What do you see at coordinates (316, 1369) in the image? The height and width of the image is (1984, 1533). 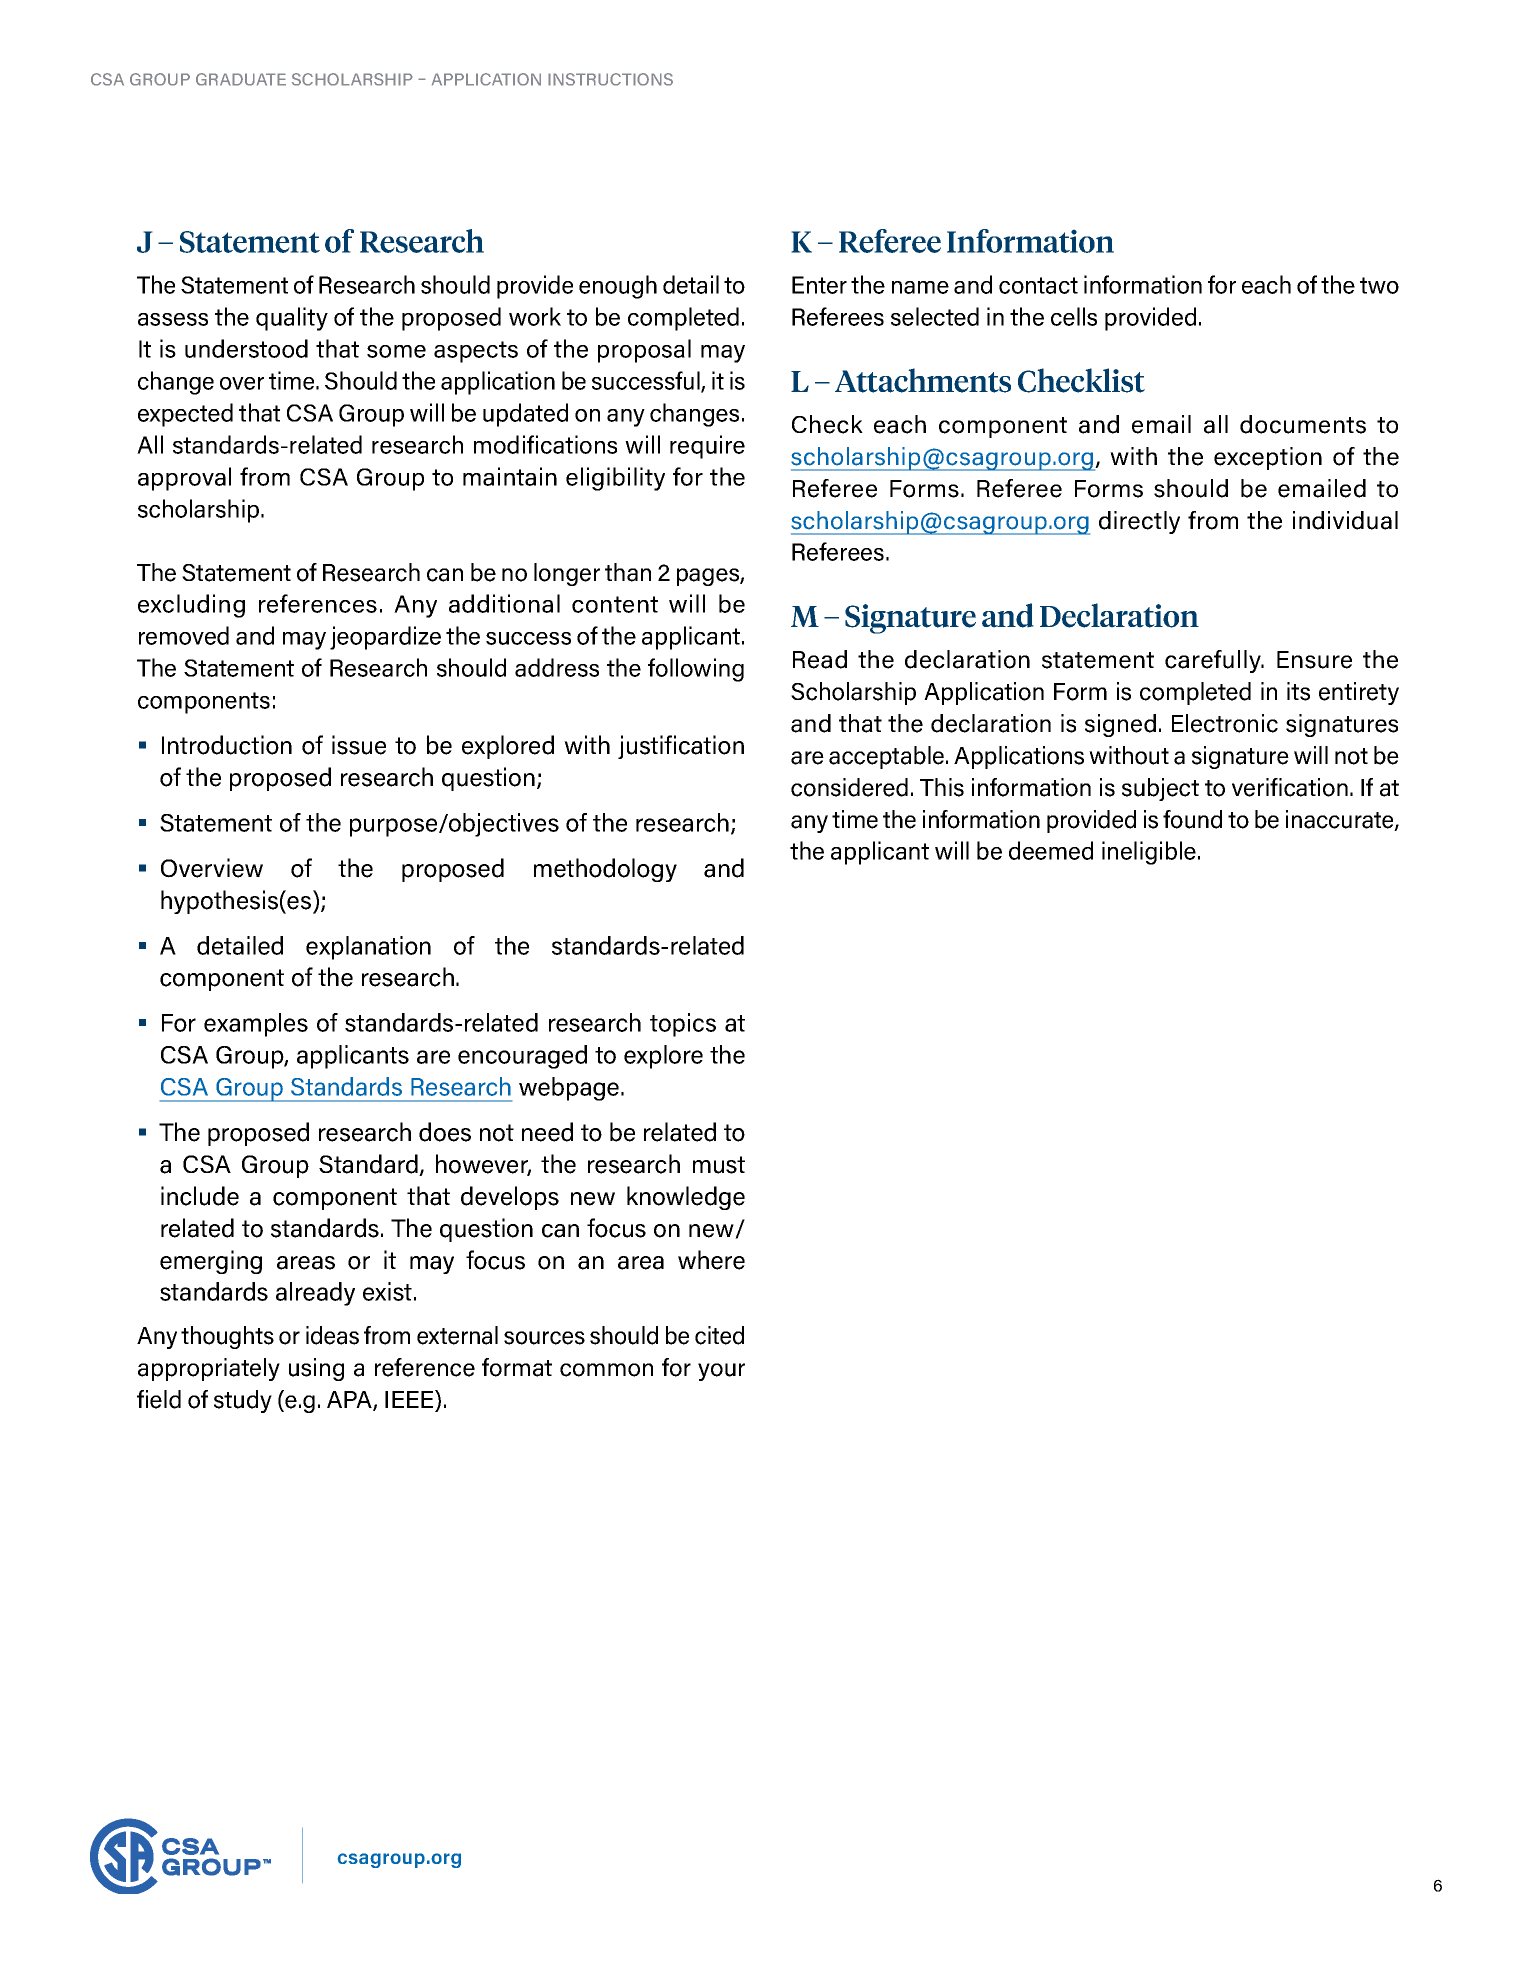 I see `using` at bounding box center [316, 1369].
